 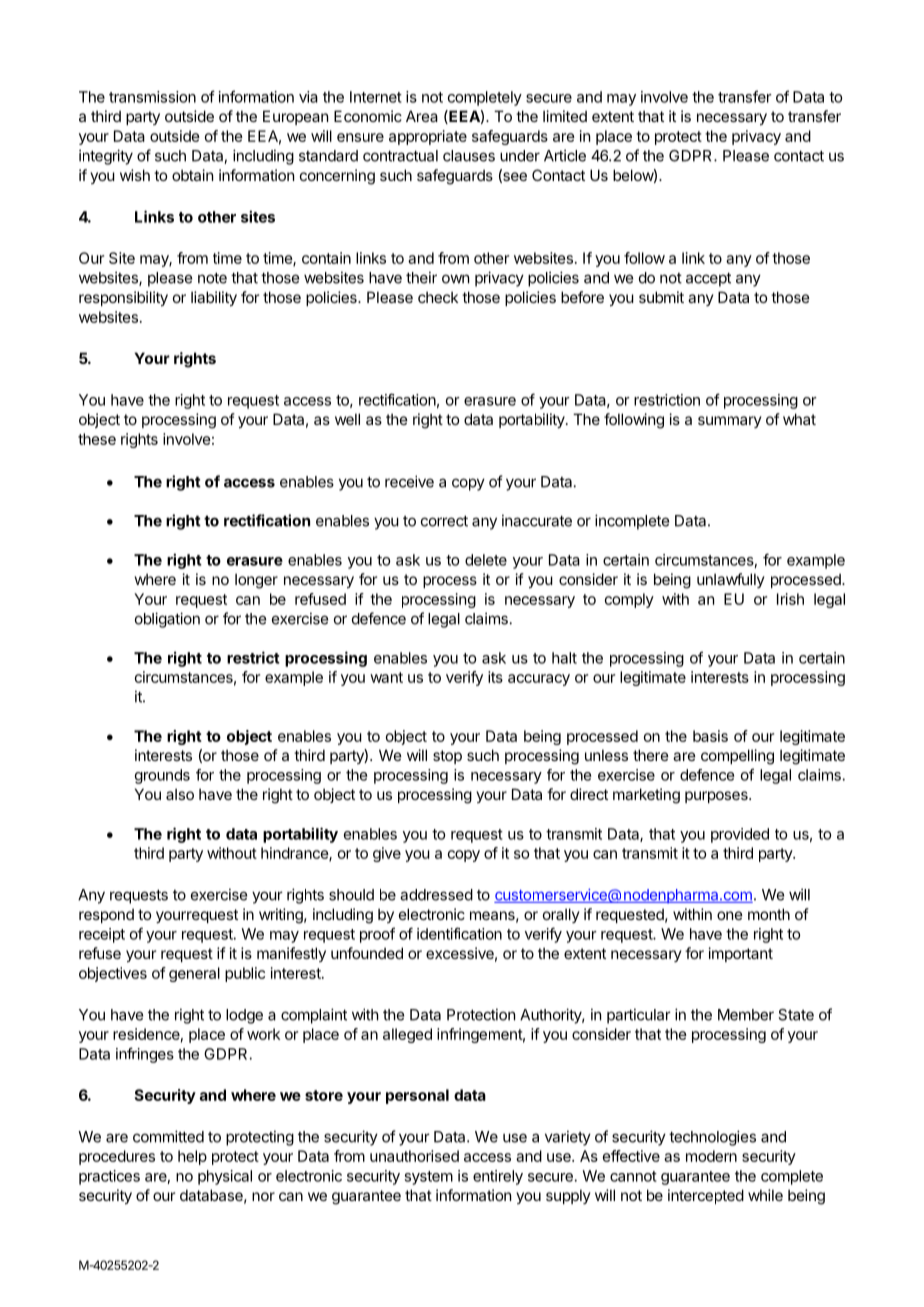 What do you see at coordinates (192, 1157) in the document?
I see `help` at bounding box center [192, 1157].
